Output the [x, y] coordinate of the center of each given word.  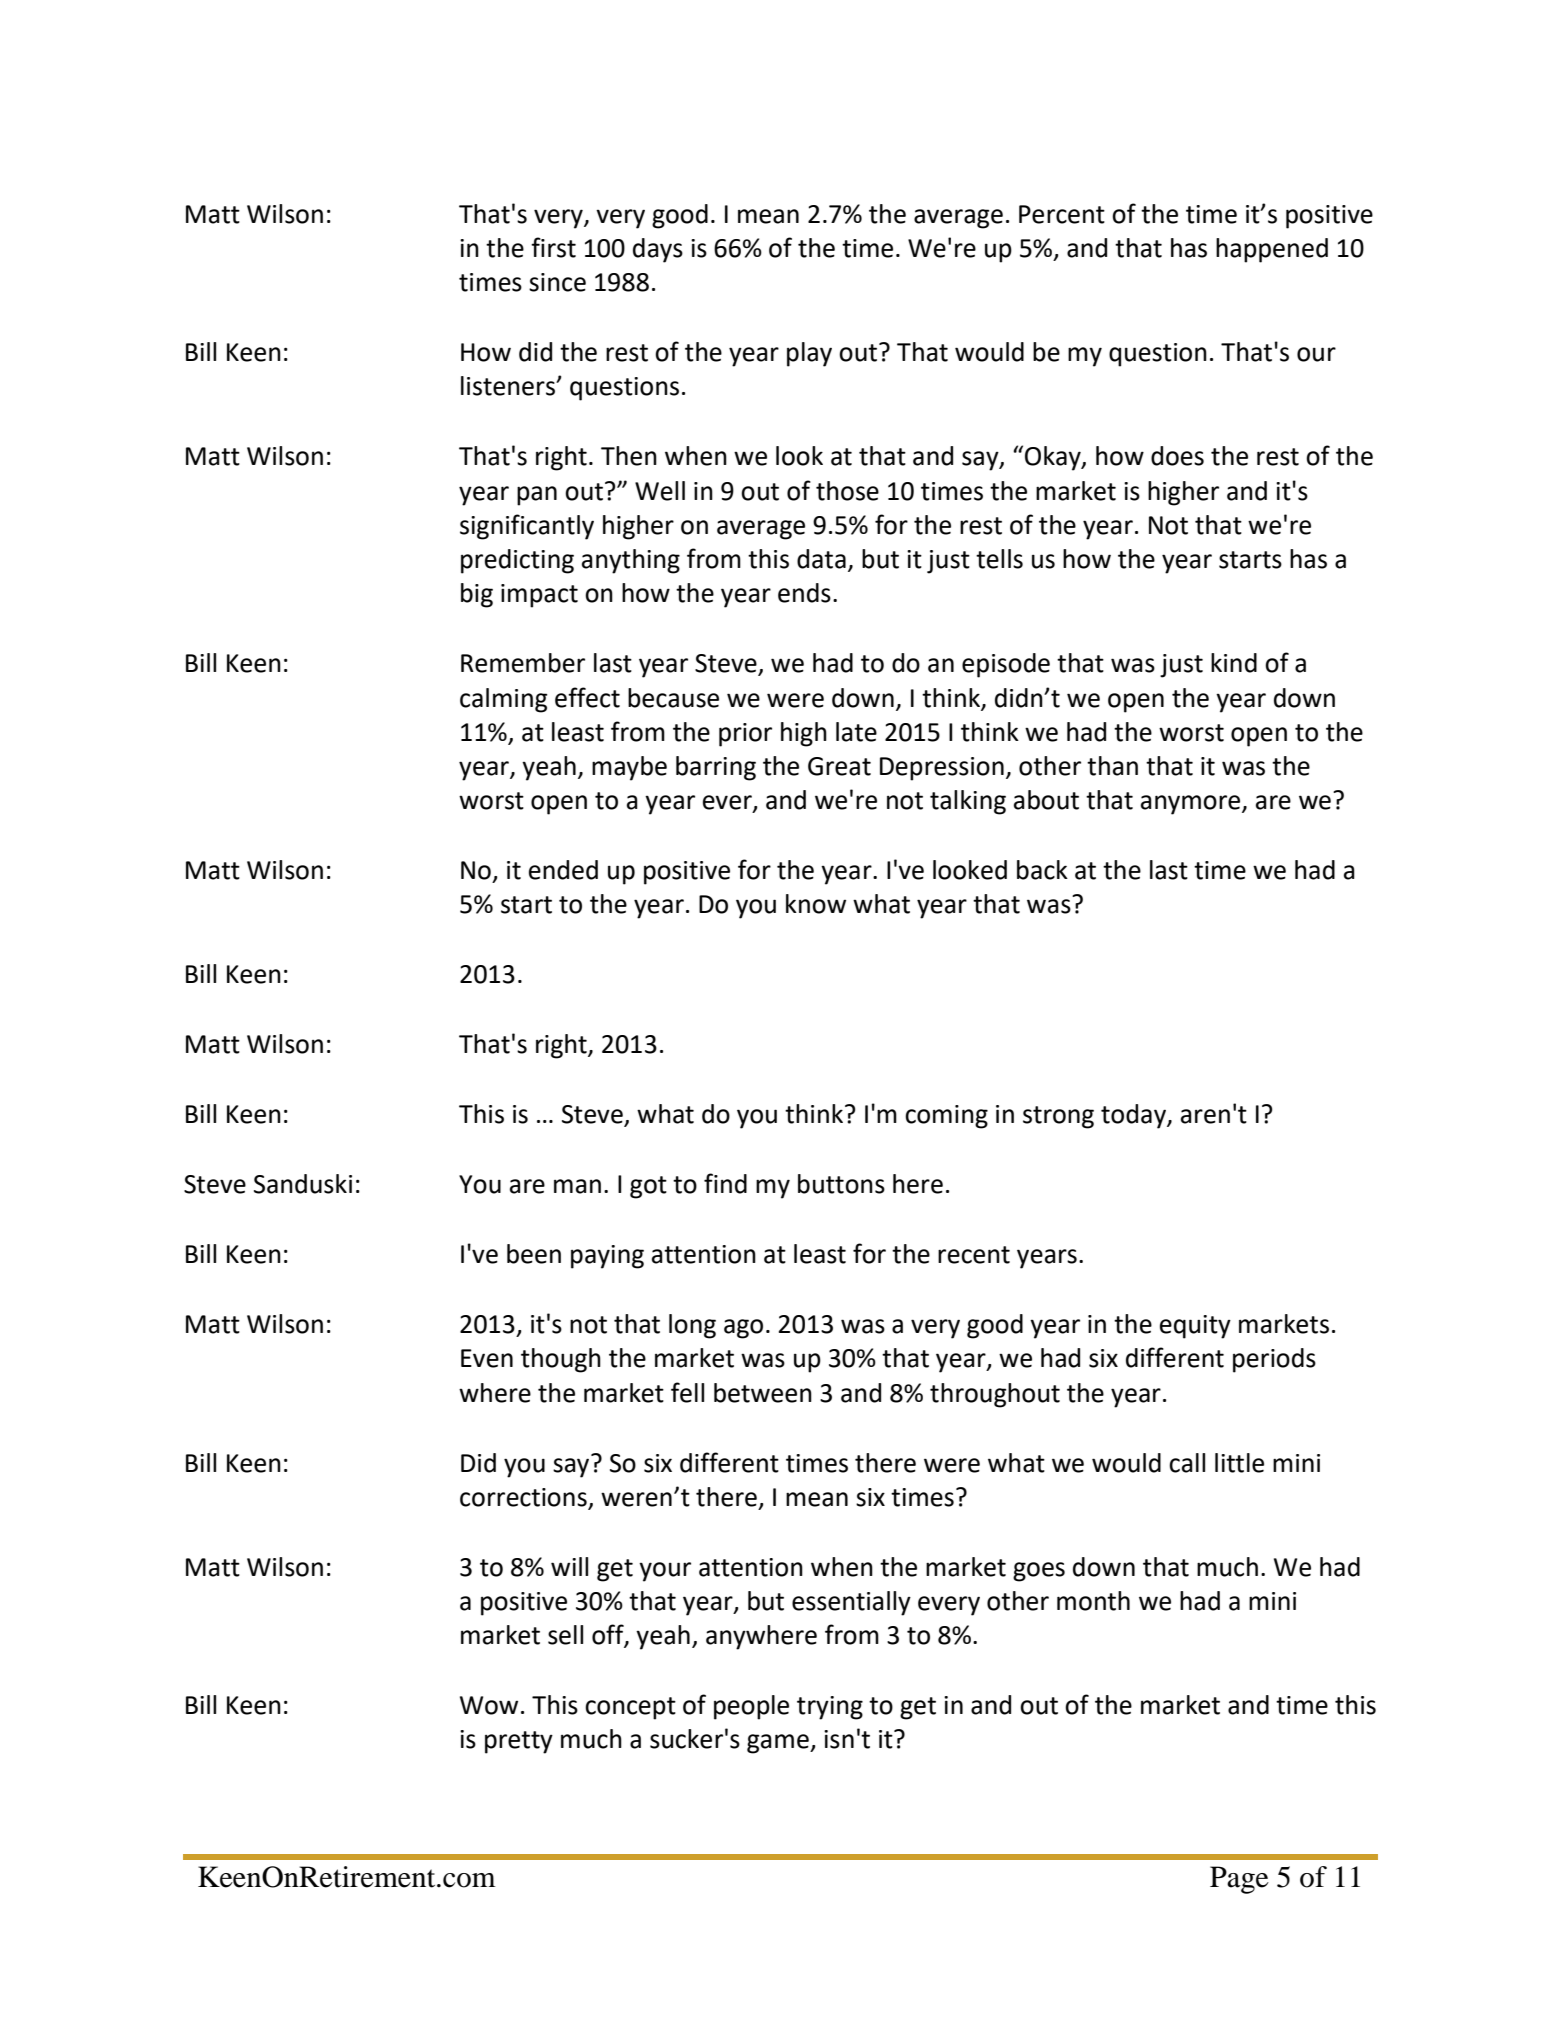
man [577, 1186]
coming [946, 1117]
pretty [519, 1742]
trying [830, 1708]
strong [1058, 1117]
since [557, 282]
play [809, 354]
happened [1272, 250]
